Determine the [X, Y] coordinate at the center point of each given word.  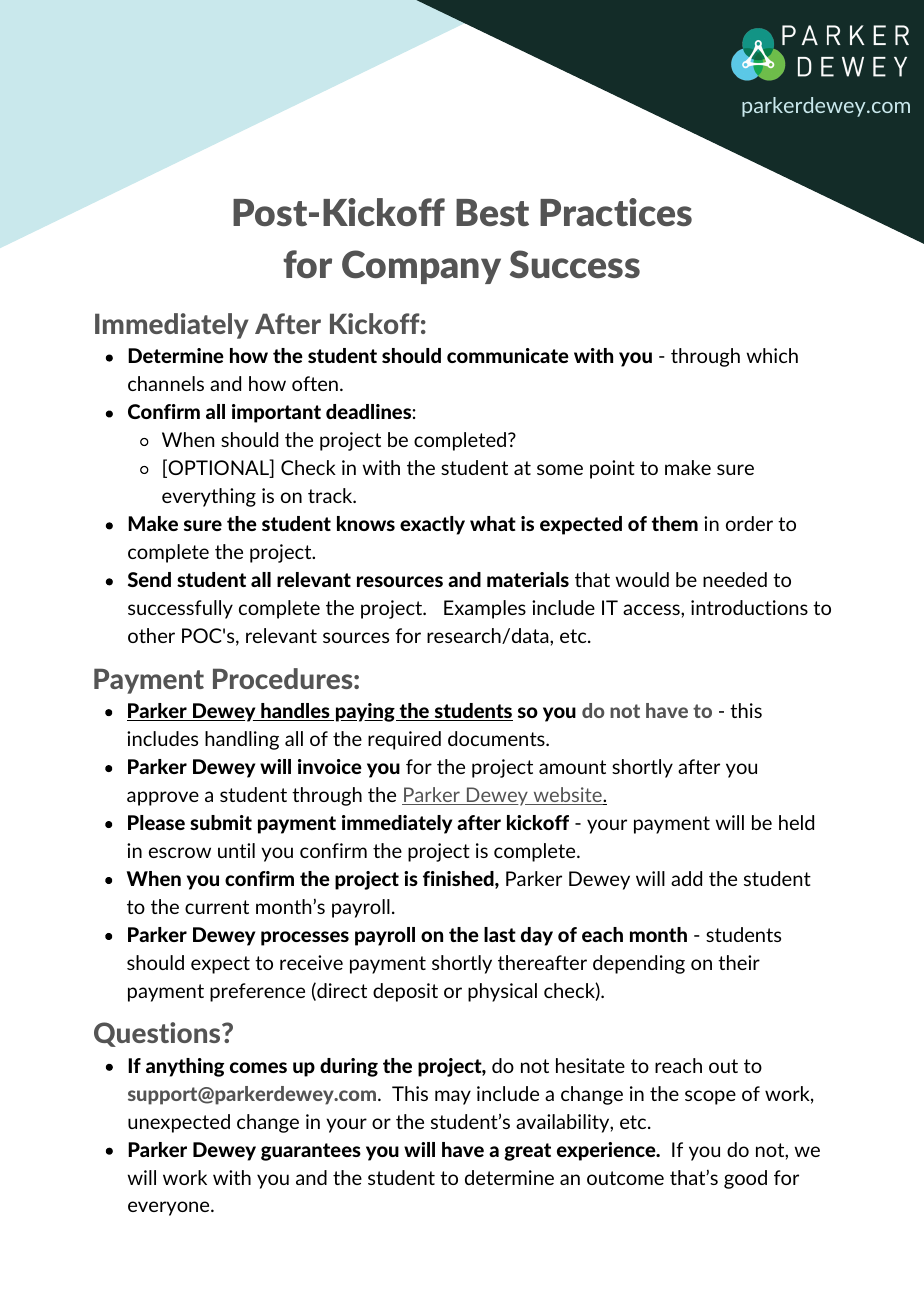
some [560, 469]
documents [497, 738]
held [796, 822]
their [739, 962]
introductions [749, 607]
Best [492, 212]
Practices [616, 212]
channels [166, 383]
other [151, 635]
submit [221, 822]
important [276, 413]
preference [257, 992]
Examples [485, 609]
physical [502, 992]
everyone [170, 1208]
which [772, 355]
